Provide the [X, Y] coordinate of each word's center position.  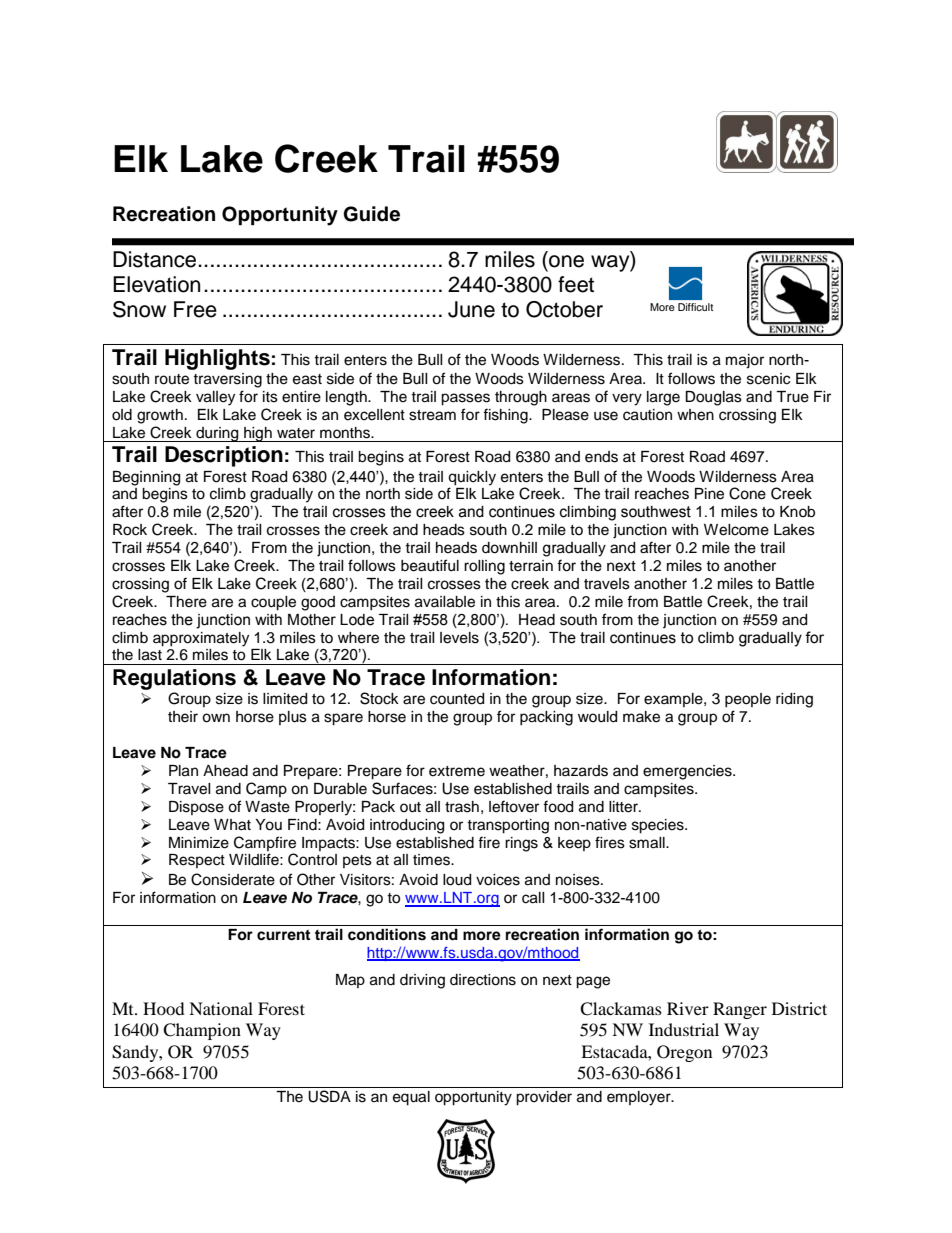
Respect [197, 861]
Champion [202, 1031]
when [695, 415]
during [217, 434]
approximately [201, 639]
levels [459, 638]
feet [576, 284]
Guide [371, 214]
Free [195, 309]
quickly [472, 478]
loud [457, 880]
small [648, 843]
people [748, 700]
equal [411, 1098]
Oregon [684, 1053]
